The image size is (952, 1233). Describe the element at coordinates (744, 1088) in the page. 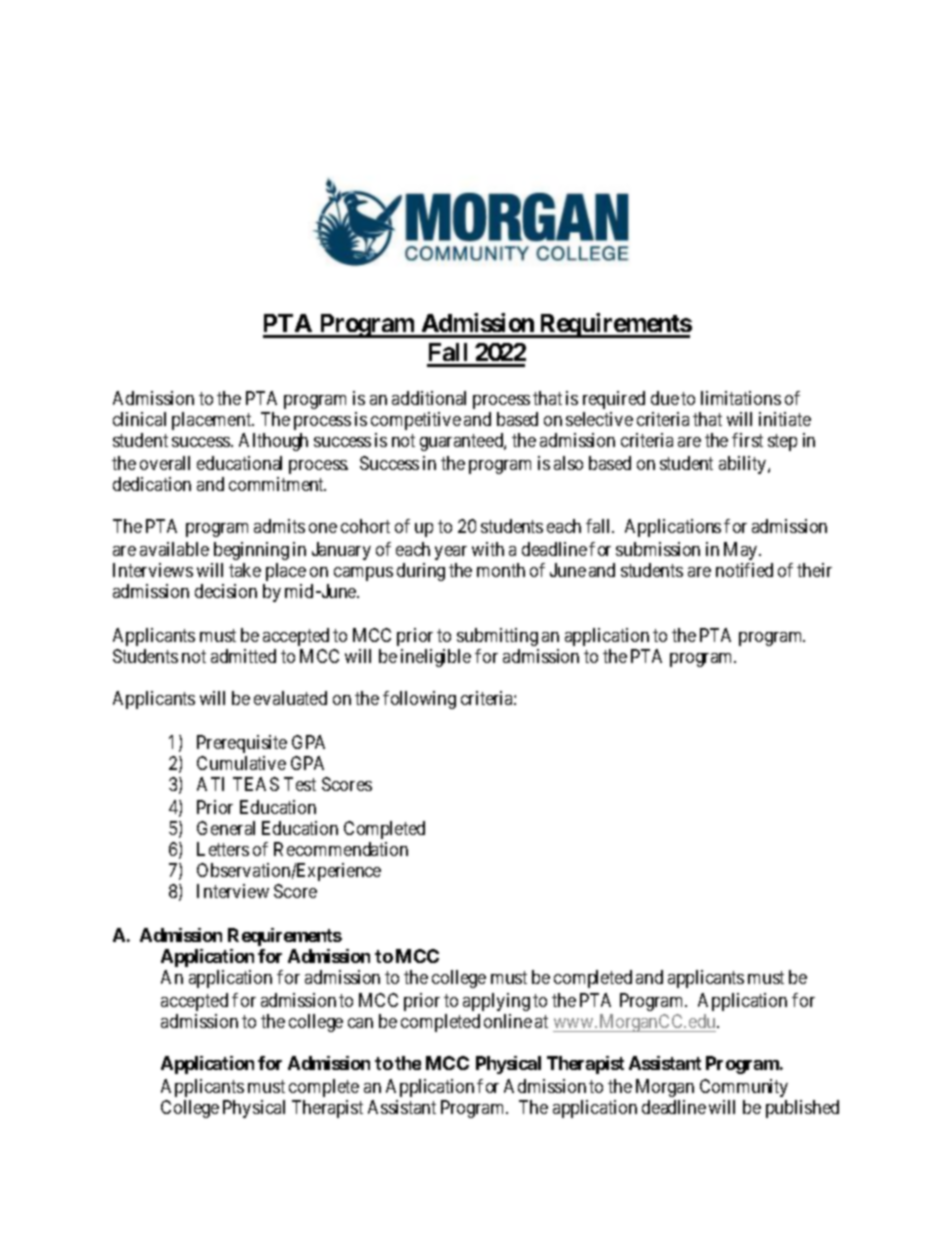

I see `Community` at that location.
